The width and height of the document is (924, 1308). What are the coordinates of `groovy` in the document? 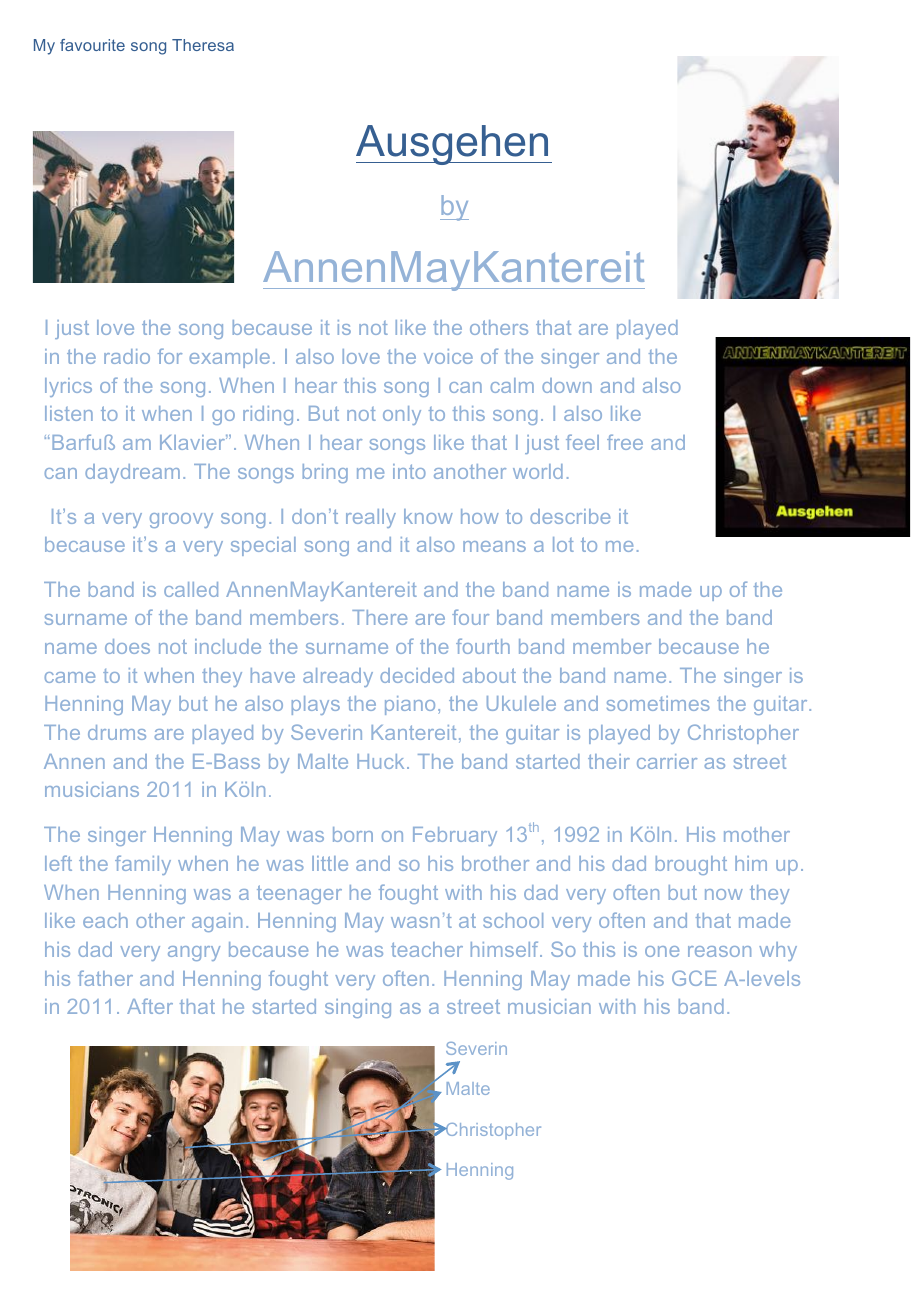 It's located at (181, 520).
